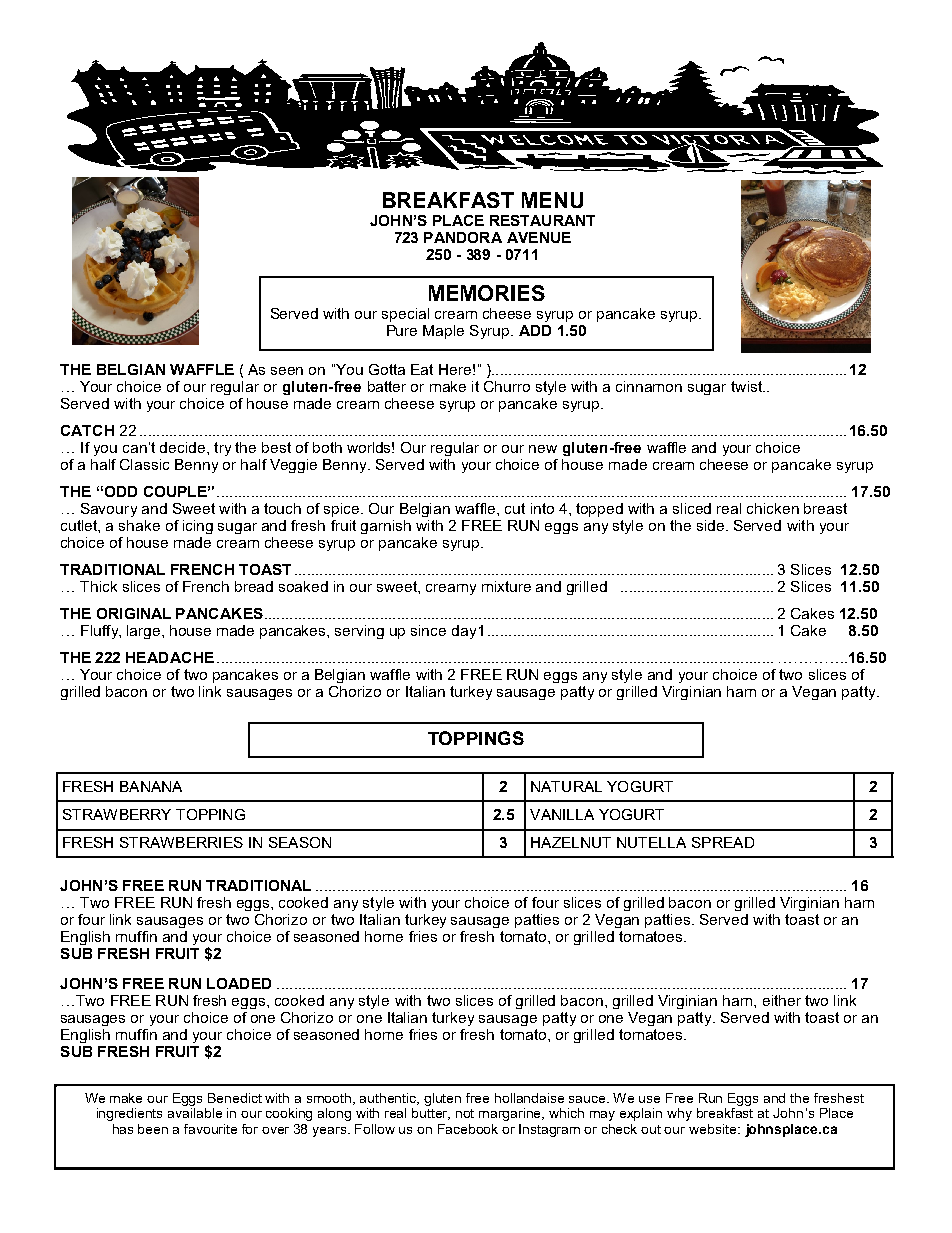 The height and width of the document is (1233, 952). What do you see at coordinates (465, 1113) in the document?
I see `not` at bounding box center [465, 1113].
